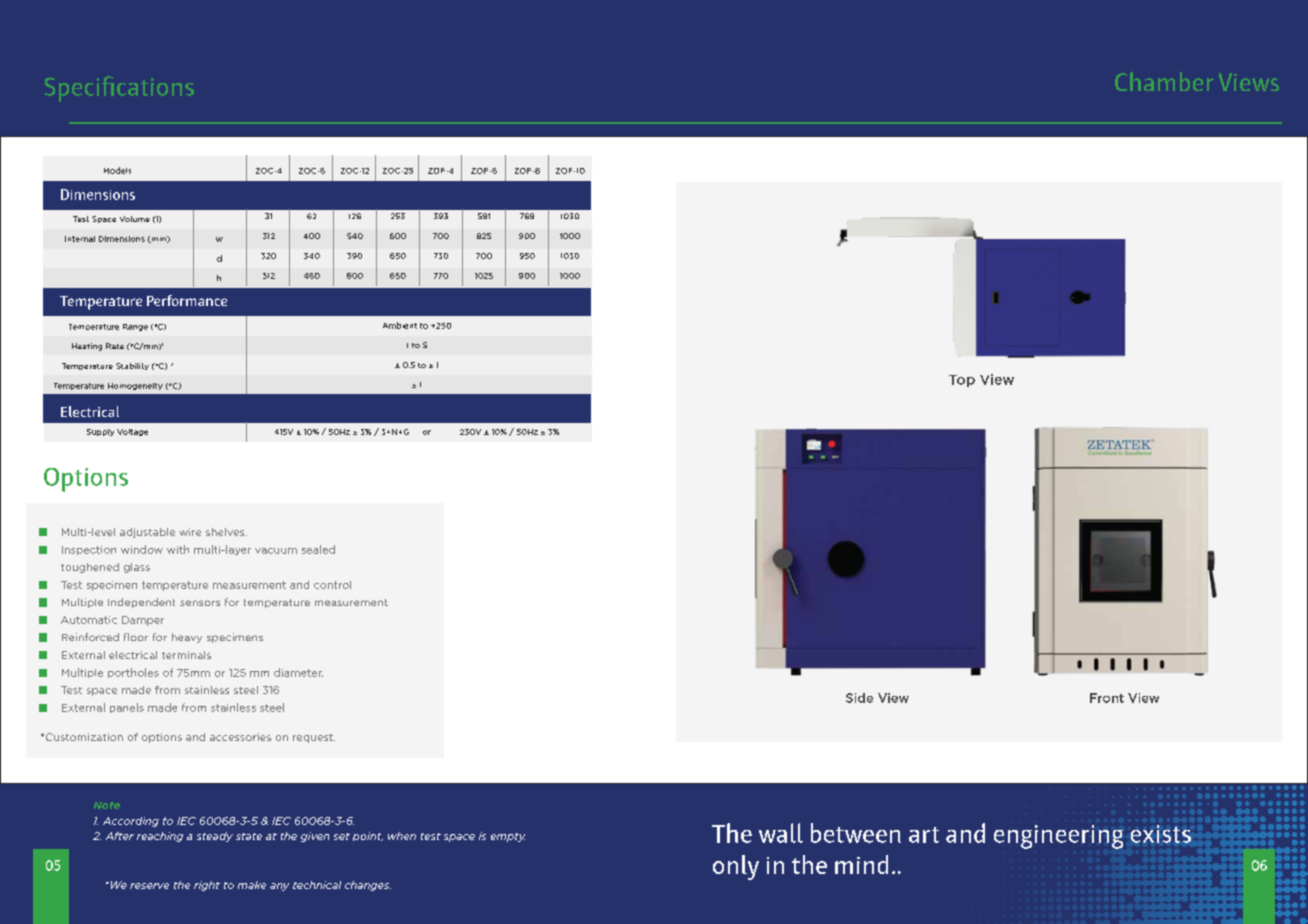 Image resolution: width=1308 pixels, height=924 pixels. What do you see at coordinates (859, 698) in the screenshot?
I see `Side` at bounding box center [859, 698].
